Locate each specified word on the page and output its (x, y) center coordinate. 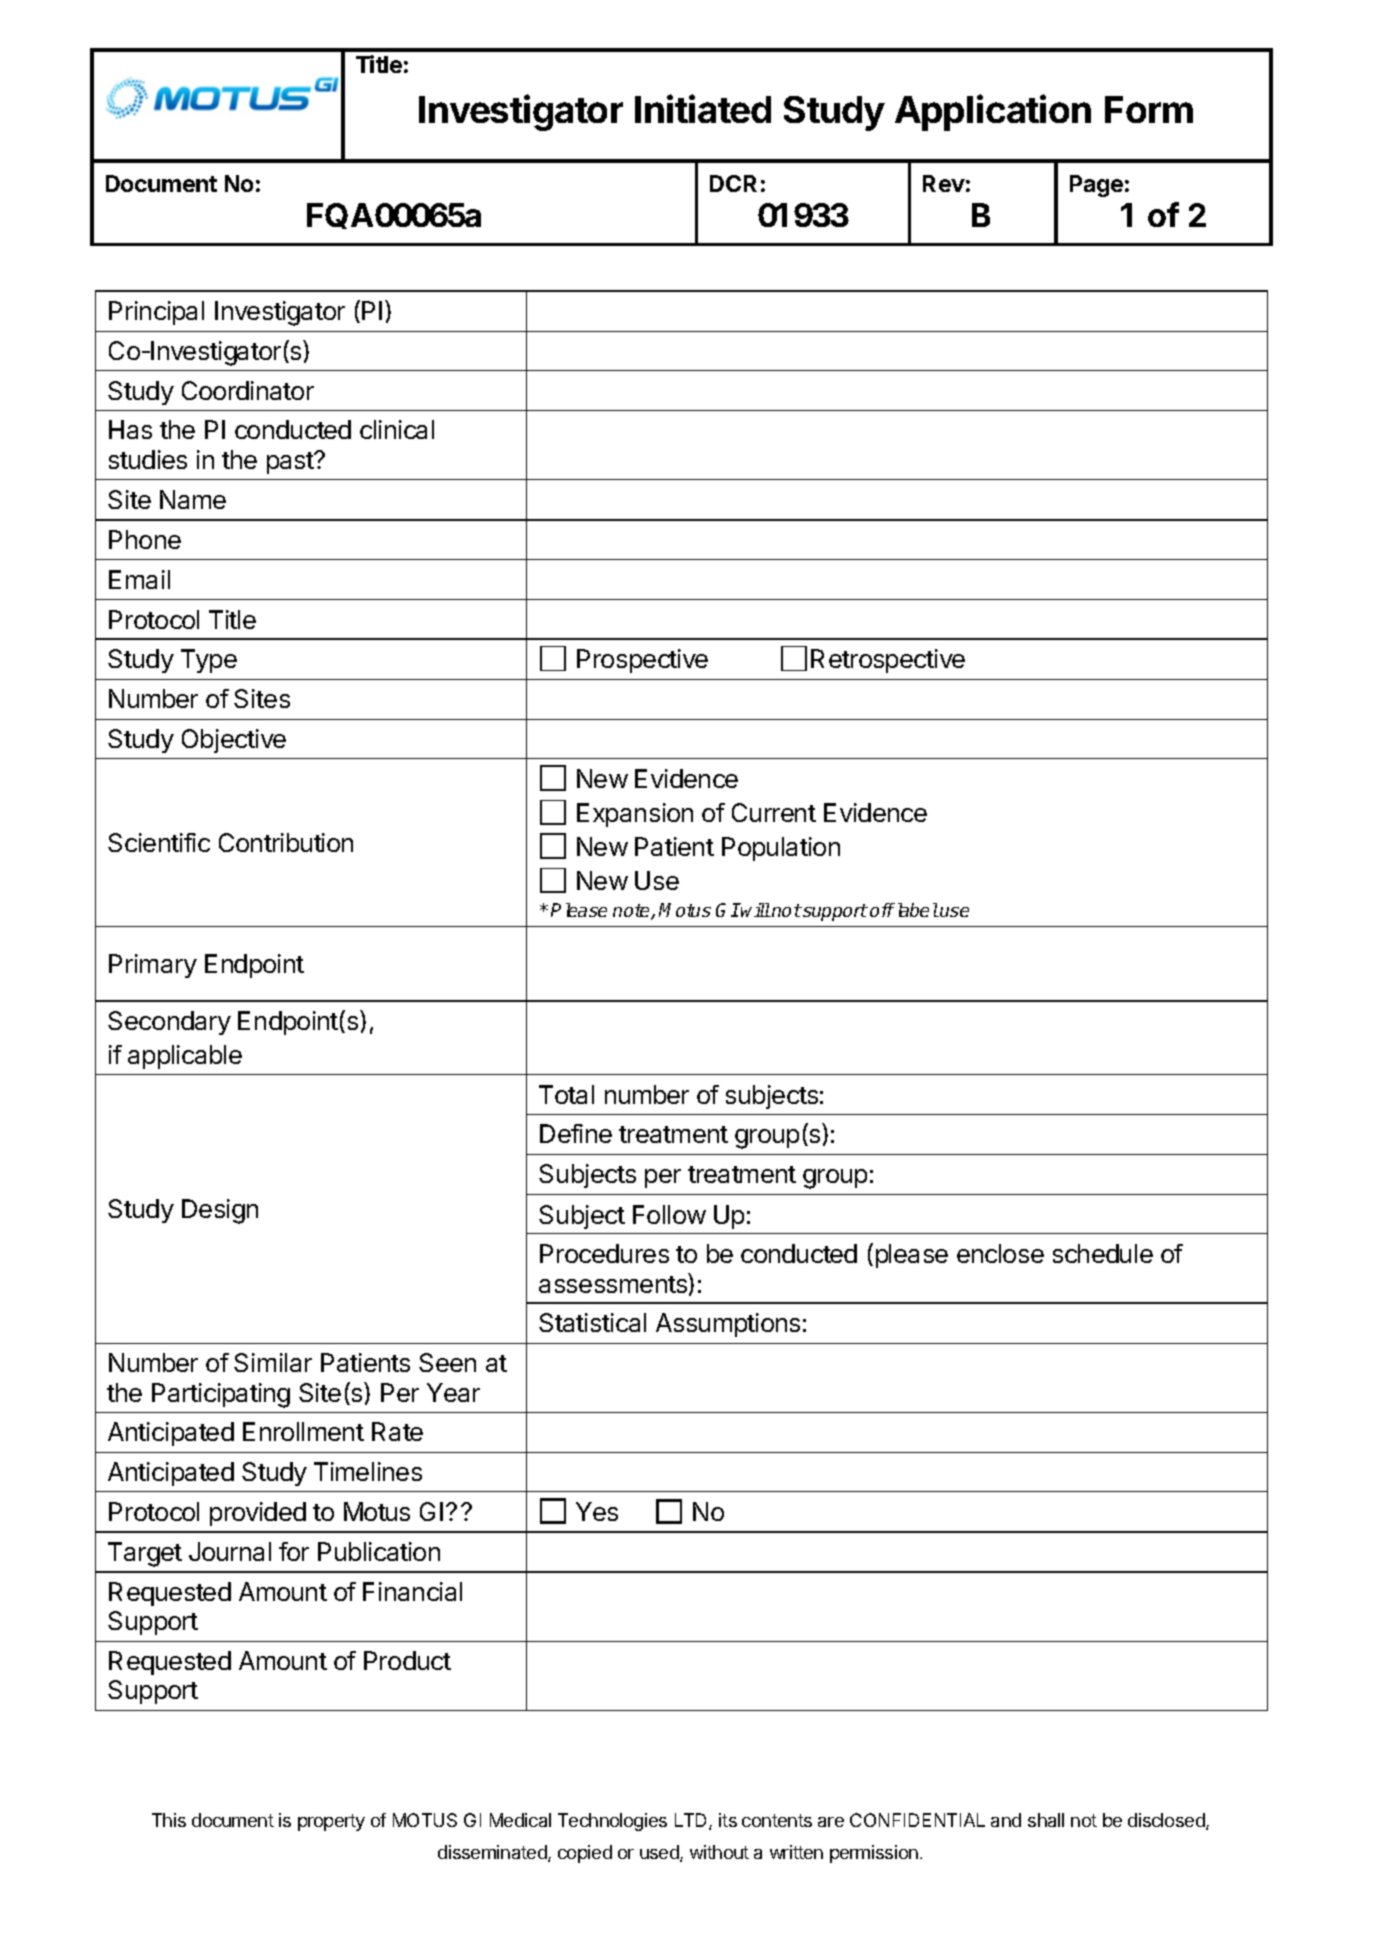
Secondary (169, 1023)
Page (1096, 186)
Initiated (703, 108)
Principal (156, 313)
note (632, 912)
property (331, 1822)
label (916, 910)
